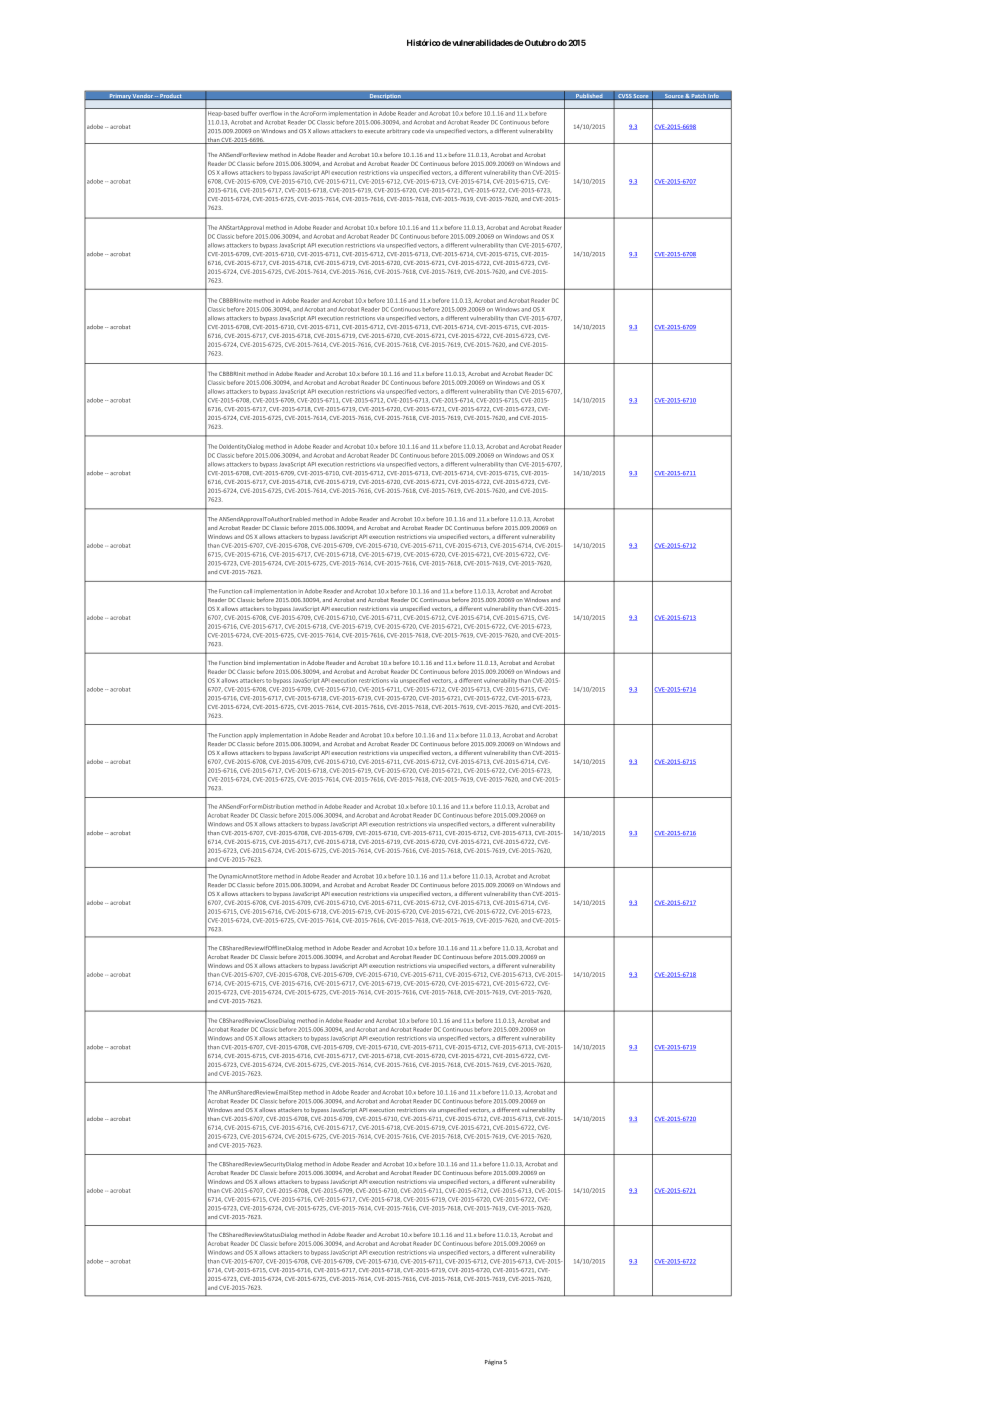 This page has height=1405, width=993. What do you see at coordinates (249, 663) in the page?
I see `bind` at bounding box center [249, 663].
